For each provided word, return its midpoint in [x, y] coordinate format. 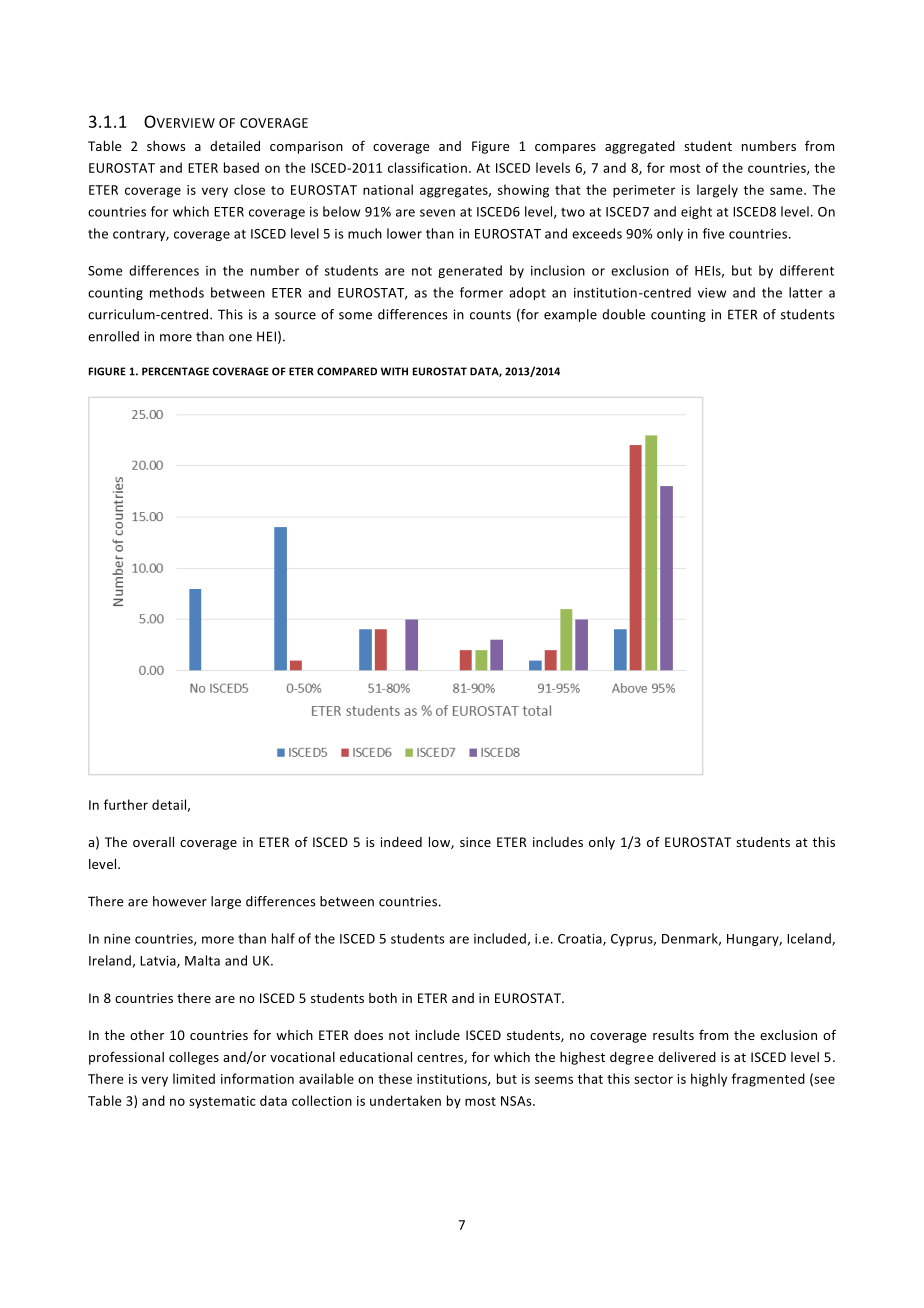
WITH [394, 371]
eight [696, 212]
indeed [401, 842]
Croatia [581, 940]
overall [153, 842]
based [241, 167]
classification [427, 167]
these [395, 1078]
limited [194, 1078]
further [126, 804]
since [475, 842]
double [623, 314]
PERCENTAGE [175, 371]
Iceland [810, 939]
